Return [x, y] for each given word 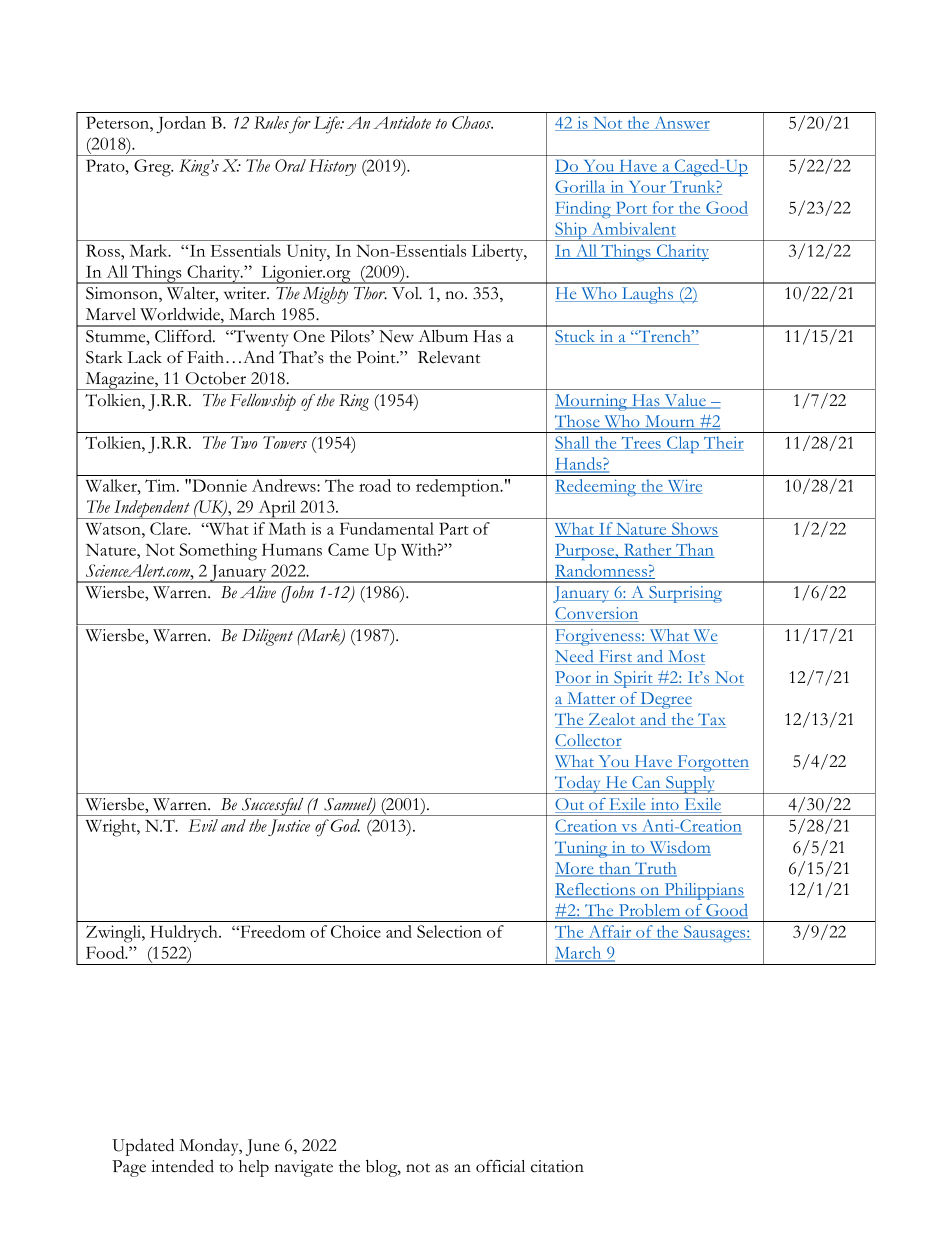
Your [647, 188]
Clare [170, 528]
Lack [145, 357]
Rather [647, 550]
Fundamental [387, 528]
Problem [649, 911]
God [345, 825]
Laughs [647, 295]
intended [182, 1166]
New [396, 336]
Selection [449, 931]
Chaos [472, 122]
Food [106, 952]
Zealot [612, 720]
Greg [153, 168]
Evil [203, 825]
